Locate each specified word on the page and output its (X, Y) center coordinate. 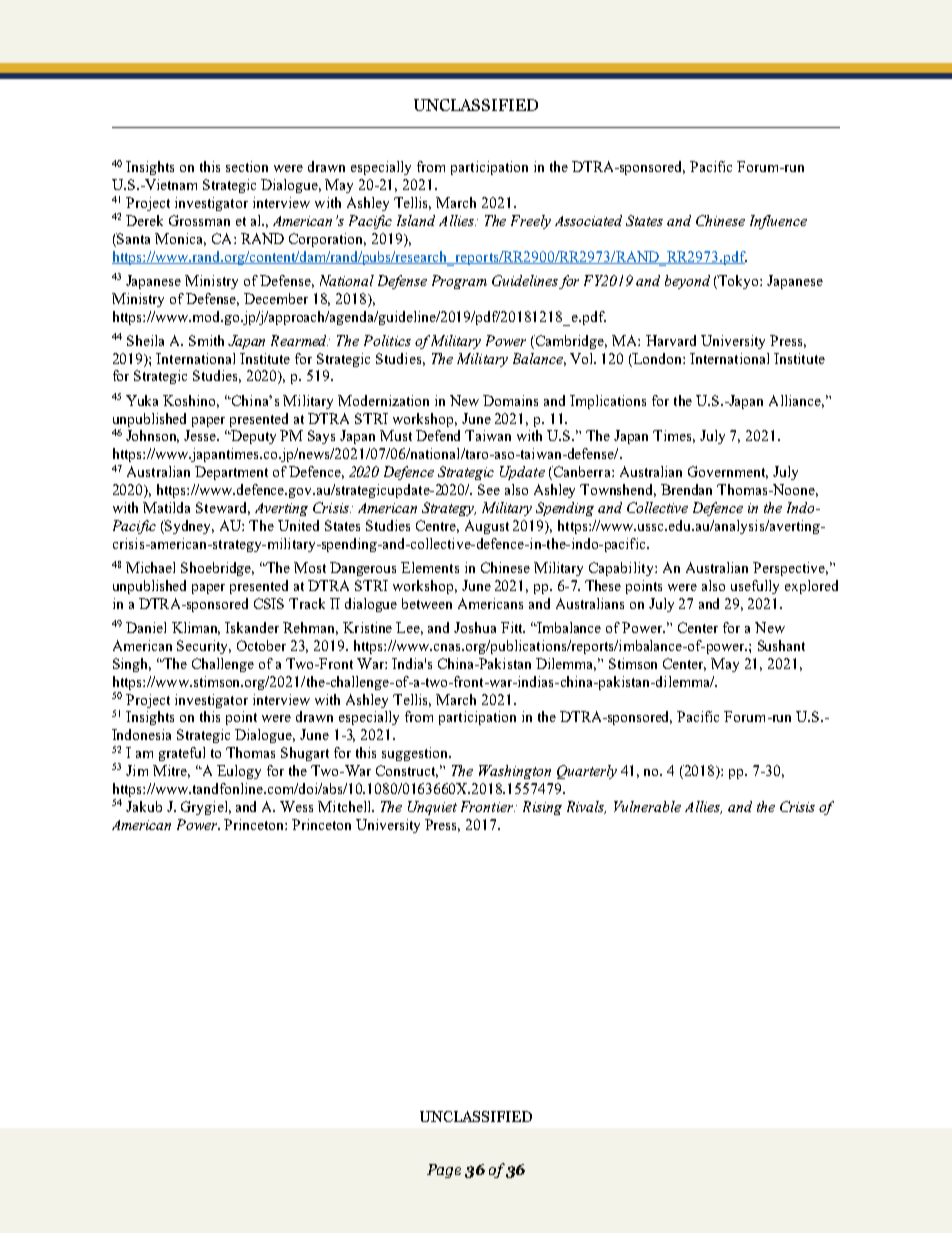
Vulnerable (647, 806)
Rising (542, 808)
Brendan (686, 489)
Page (444, 1171)
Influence (778, 222)
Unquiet (432, 808)
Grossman (199, 220)
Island (416, 220)
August (487, 527)
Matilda (166, 507)
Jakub (144, 806)
